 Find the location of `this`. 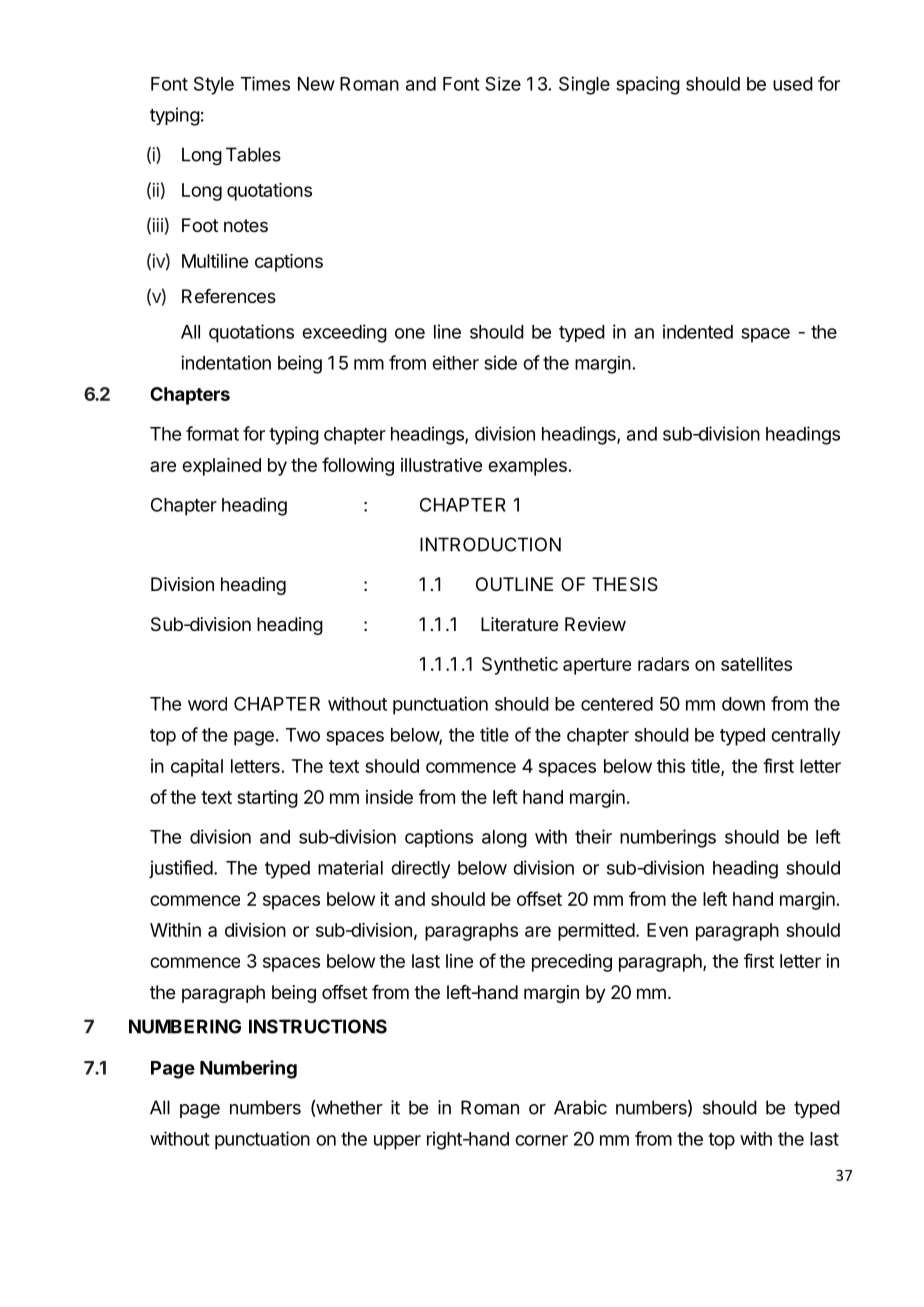

this is located at coordinates (671, 766).
